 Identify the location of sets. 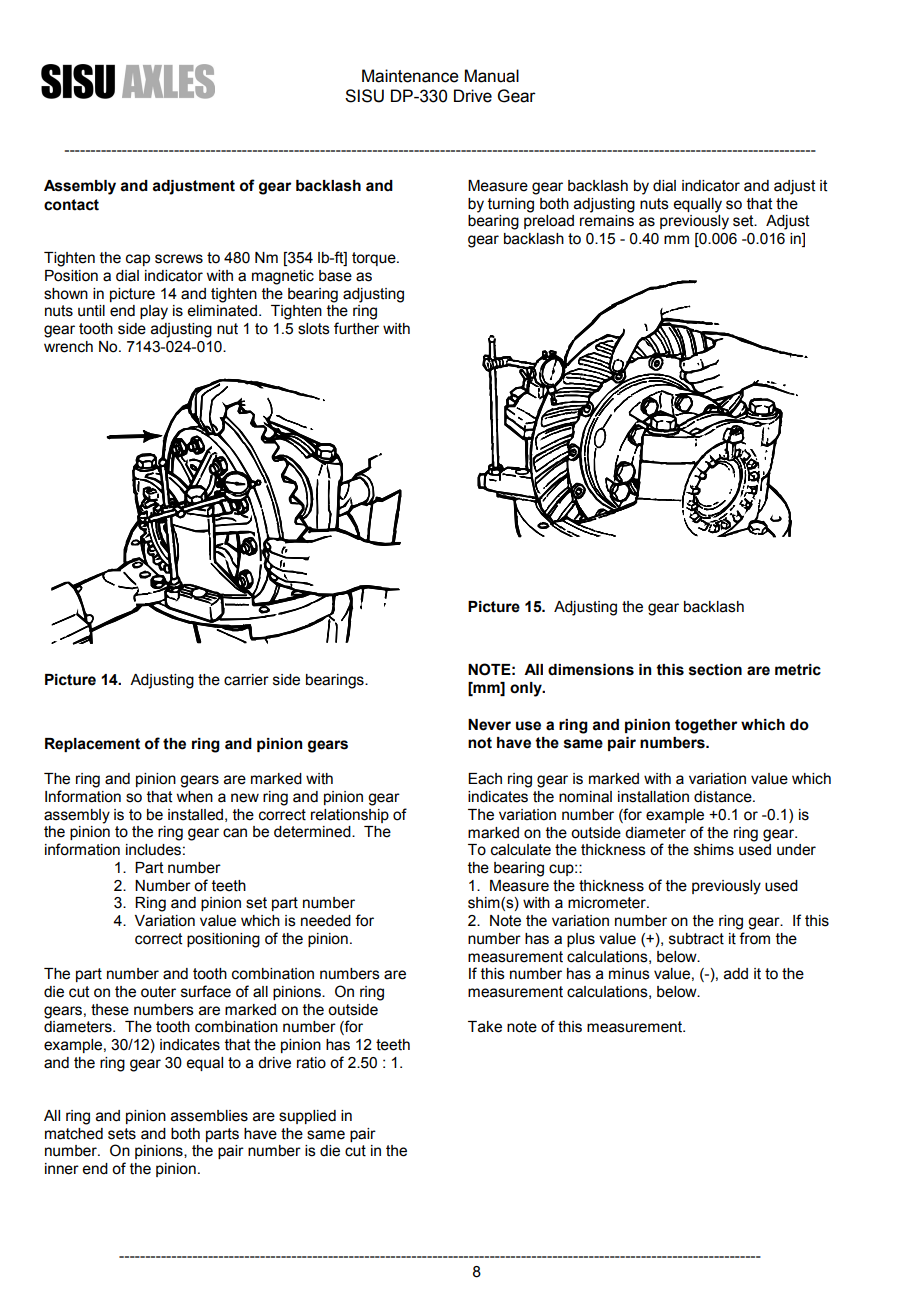
(122, 1134).
